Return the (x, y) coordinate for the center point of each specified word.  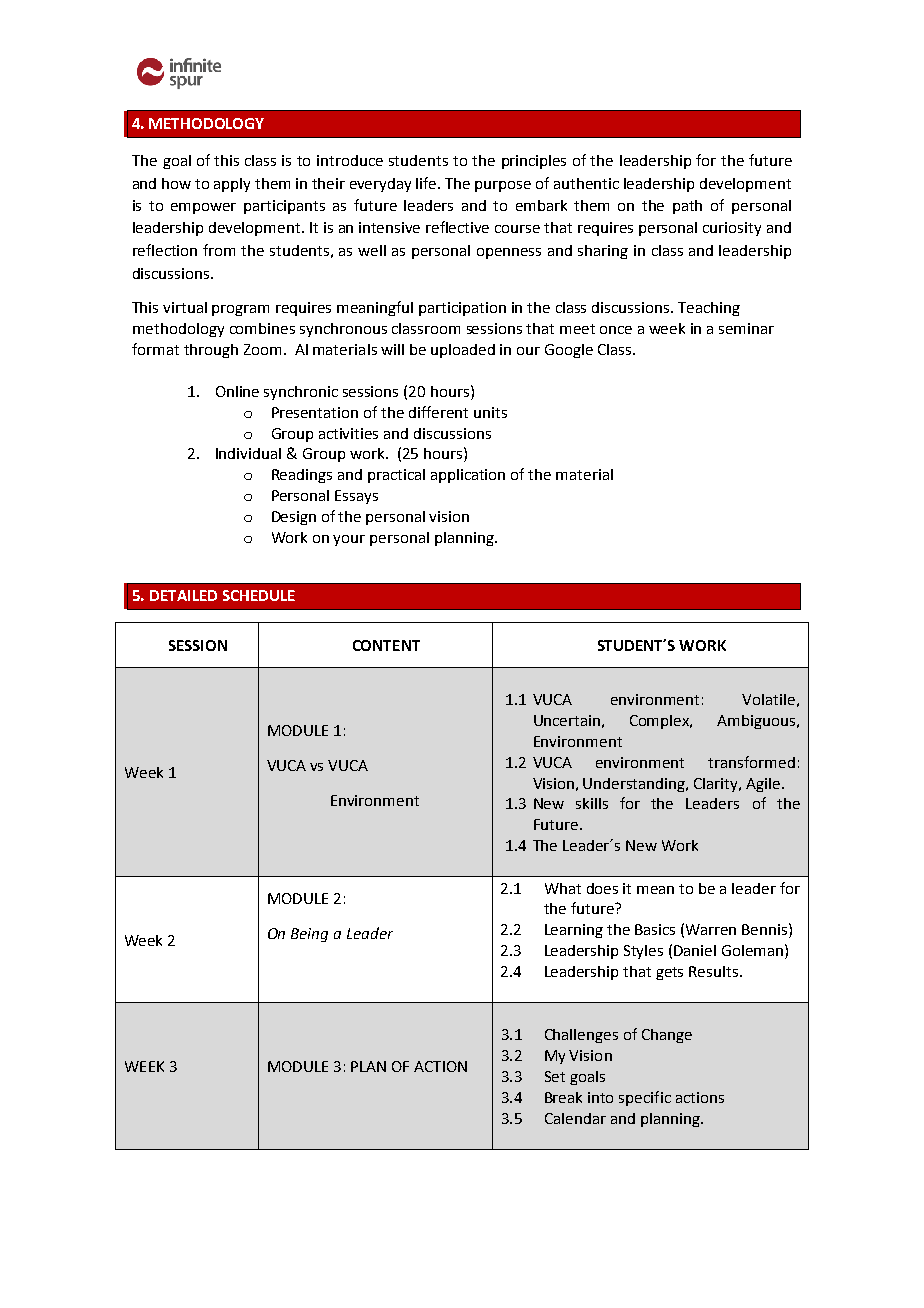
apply (232, 185)
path (687, 207)
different (438, 412)
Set (555, 1076)
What (563, 888)
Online (237, 391)
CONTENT (386, 645)
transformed (751, 762)
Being (309, 935)
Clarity (717, 785)
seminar (746, 328)
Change (667, 1036)
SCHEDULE (259, 595)
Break (563, 1097)
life (427, 183)
